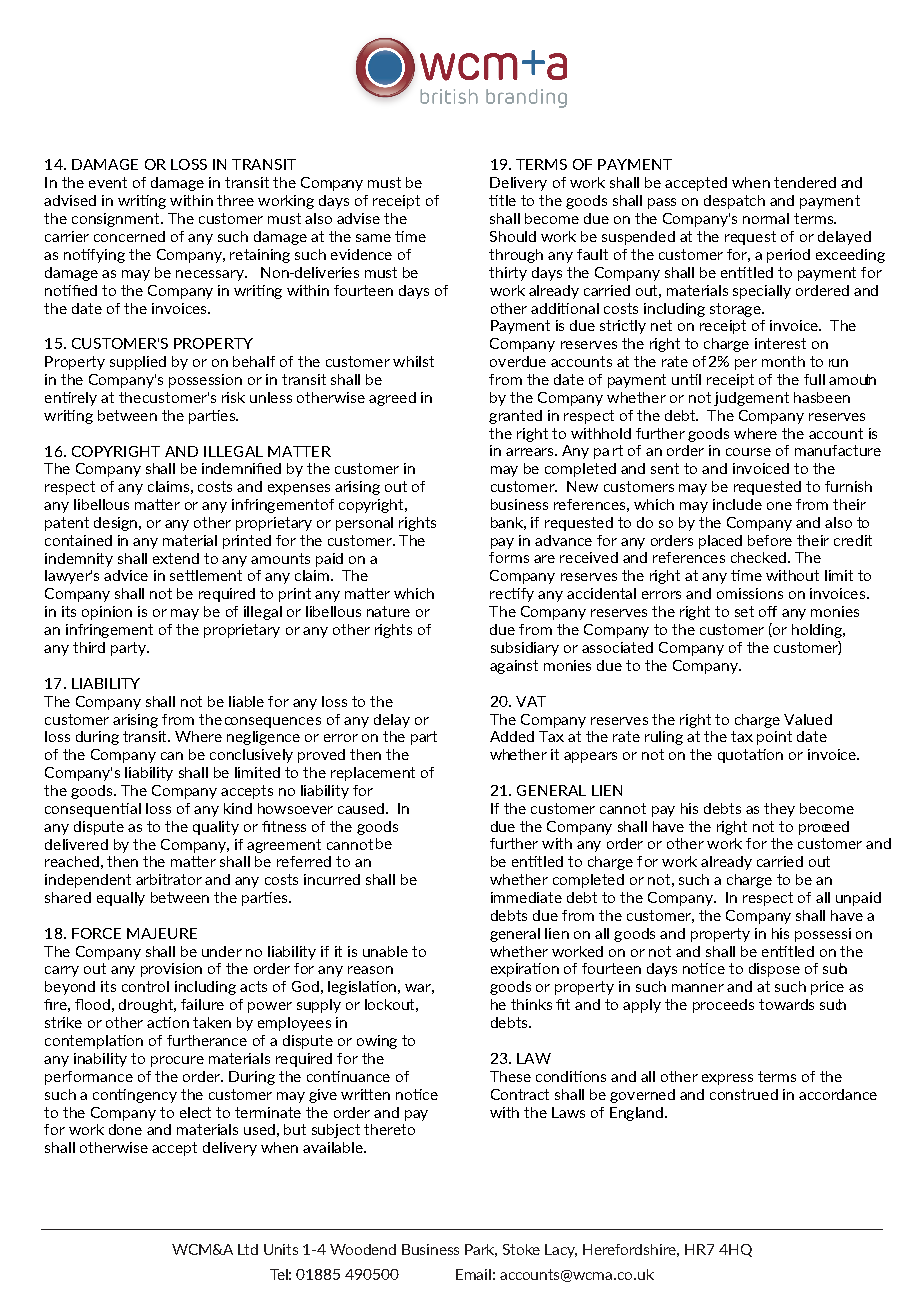 This document has width=924, height=1308. I want to click on normal, so click(766, 218).
